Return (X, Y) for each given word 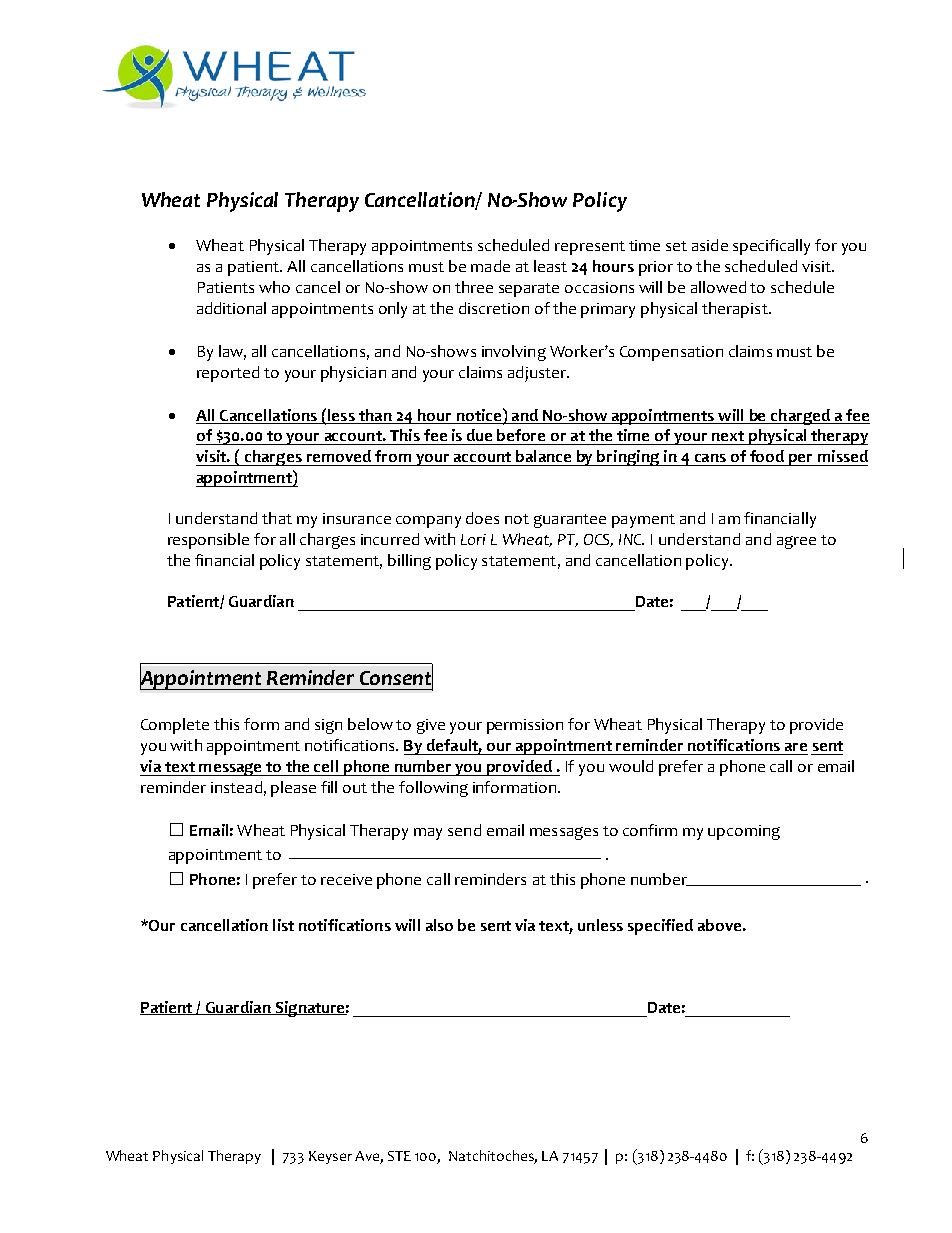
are (796, 747)
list (283, 925)
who (274, 287)
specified (660, 927)
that (277, 518)
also (439, 925)
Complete (175, 726)
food (767, 456)
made (490, 266)
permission (525, 726)
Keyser (330, 1157)
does (482, 518)
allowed (718, 287)
